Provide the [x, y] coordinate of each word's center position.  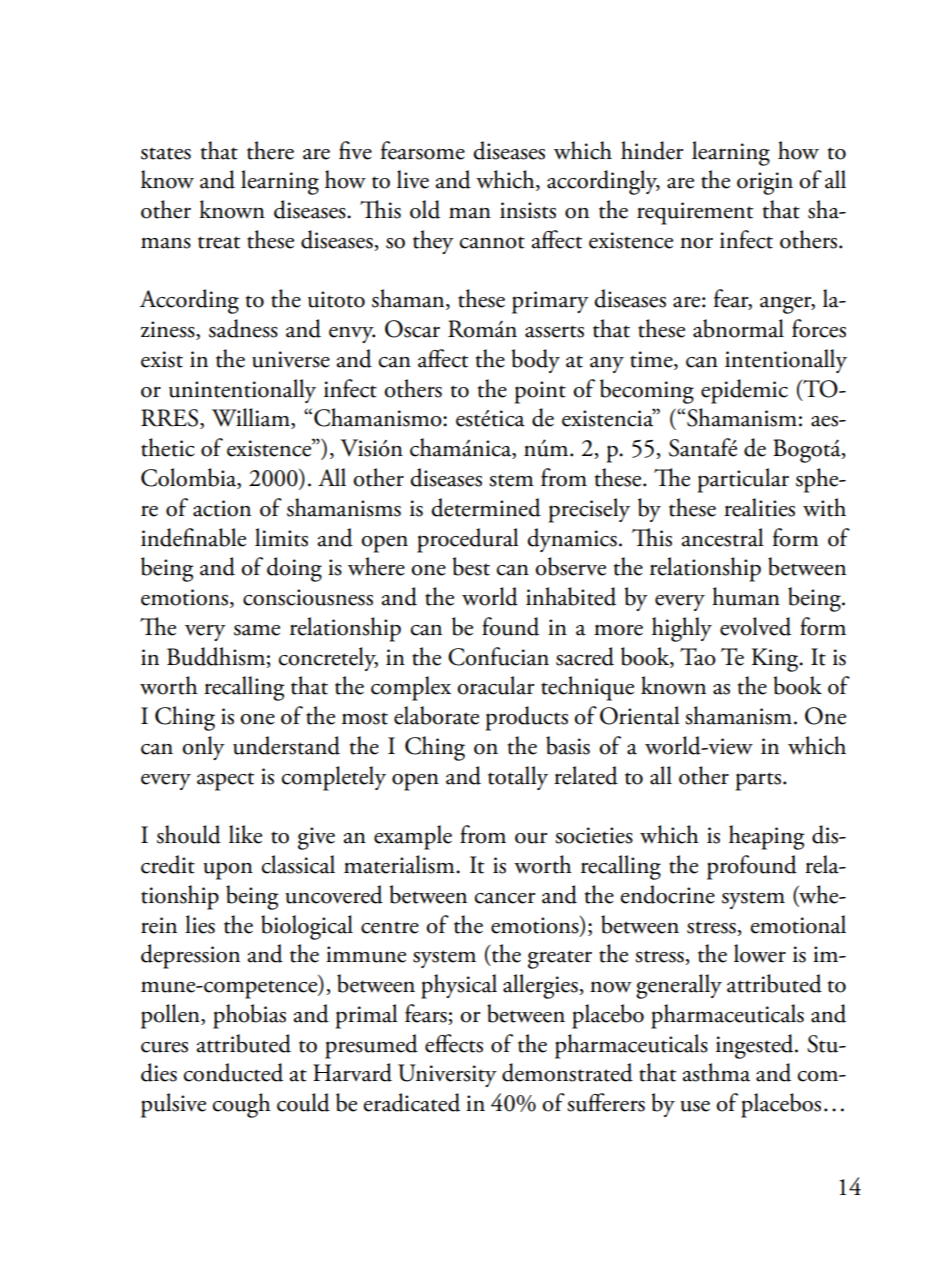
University [447, 1075]
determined [486, 507]
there [270, 150]
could [303, 1102]
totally [518, 778]
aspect [225, 781]
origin [765, 183]
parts [758, 781]
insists [528, 210]
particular [743, 480]
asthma [716, 1072]
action [222, 508]
